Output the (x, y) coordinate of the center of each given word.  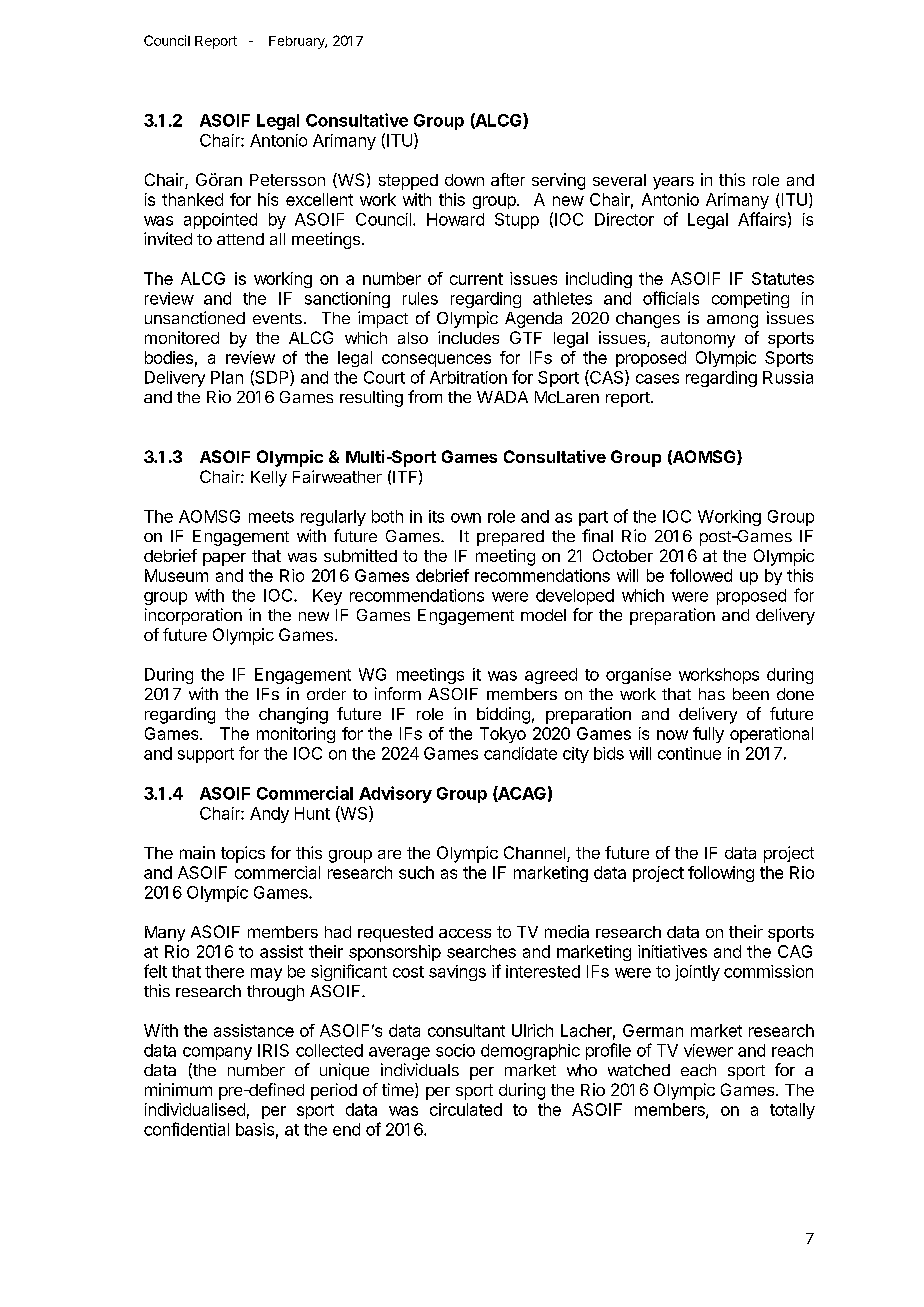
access (465, 933)
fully (708, 735)
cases (657, 379)
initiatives (672, 951)
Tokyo (503, 735)
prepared (510, 538)
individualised (195, 1109)
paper (224, 559)
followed (701, 575)
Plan (227, 377)
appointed (220, 221)
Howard (455, 219)
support (206, 755)
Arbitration (468, 377)
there (224, 971)
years (673, 183)
